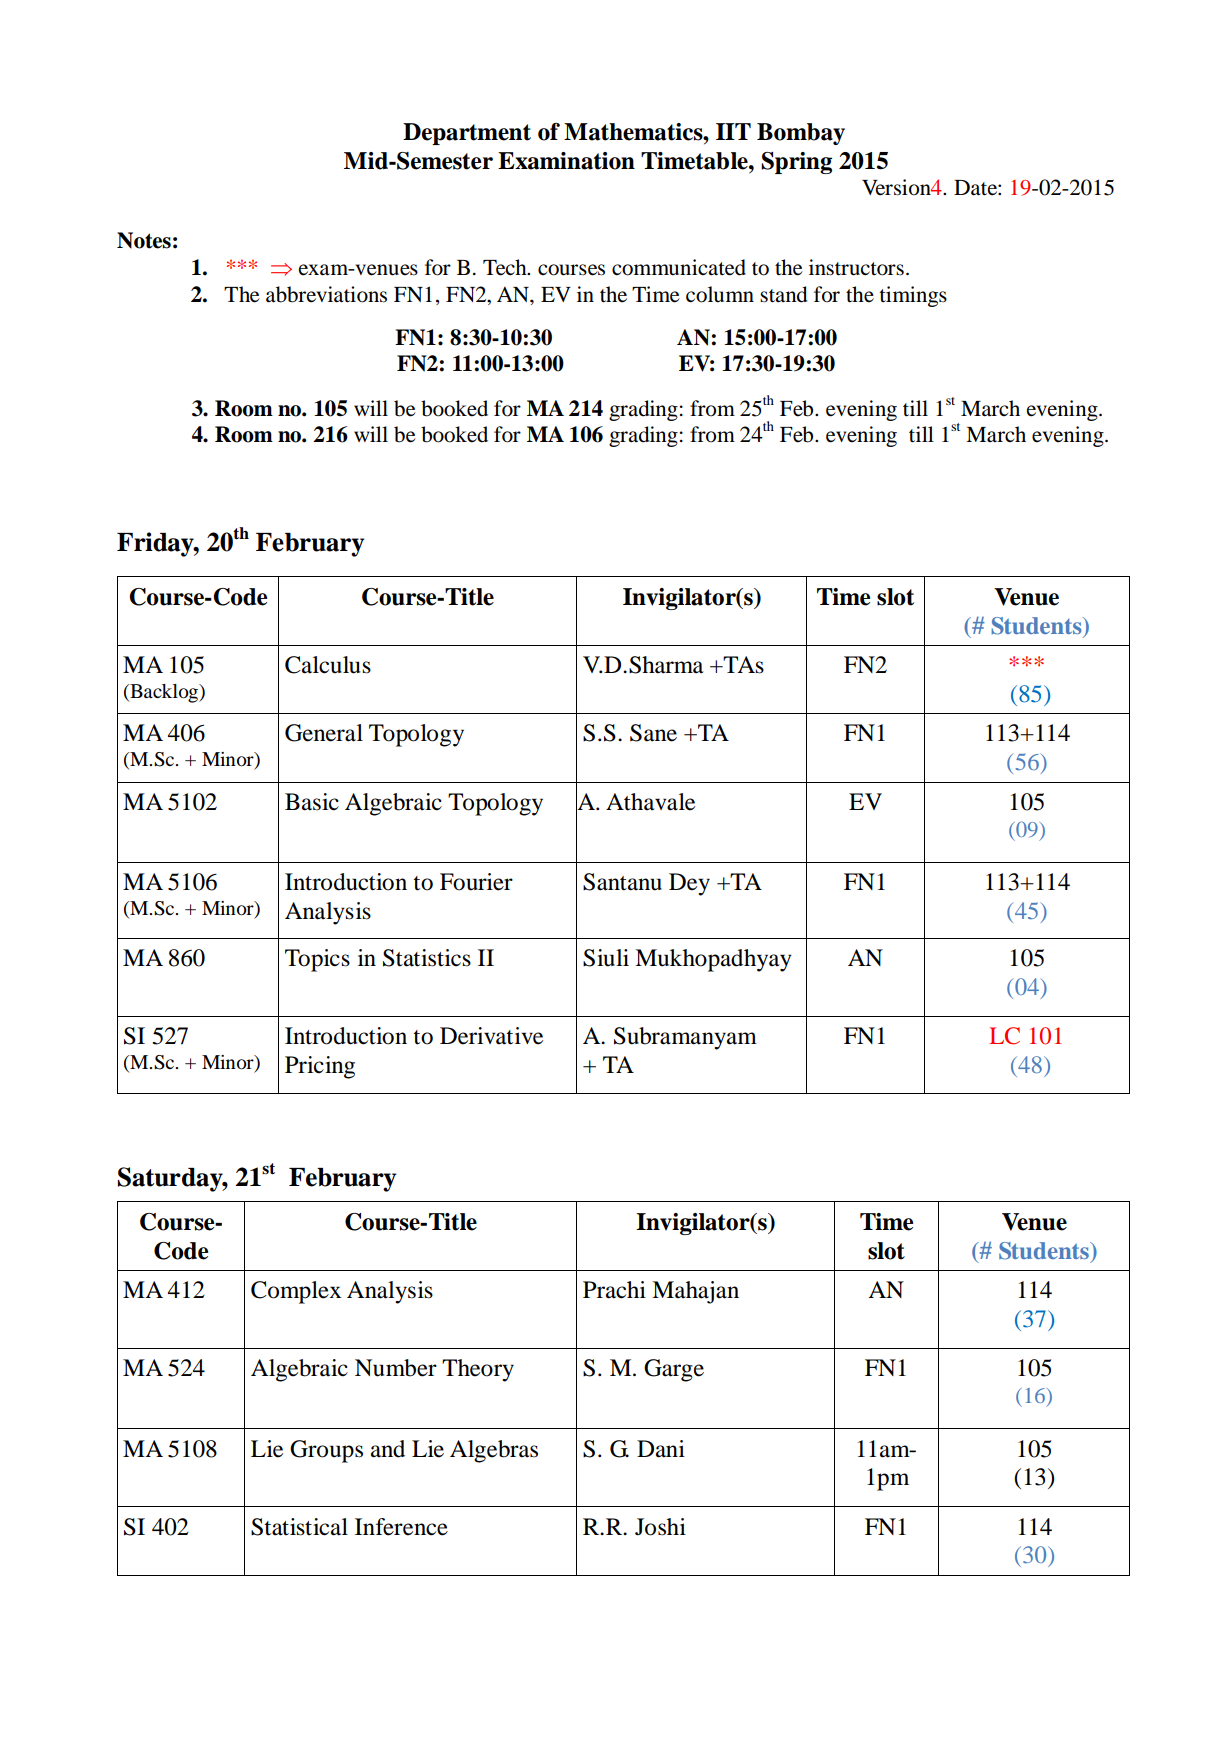 The height and width of the screenshot is (1743, 1232). I want to click on Pricing, so click(320, 1067).
